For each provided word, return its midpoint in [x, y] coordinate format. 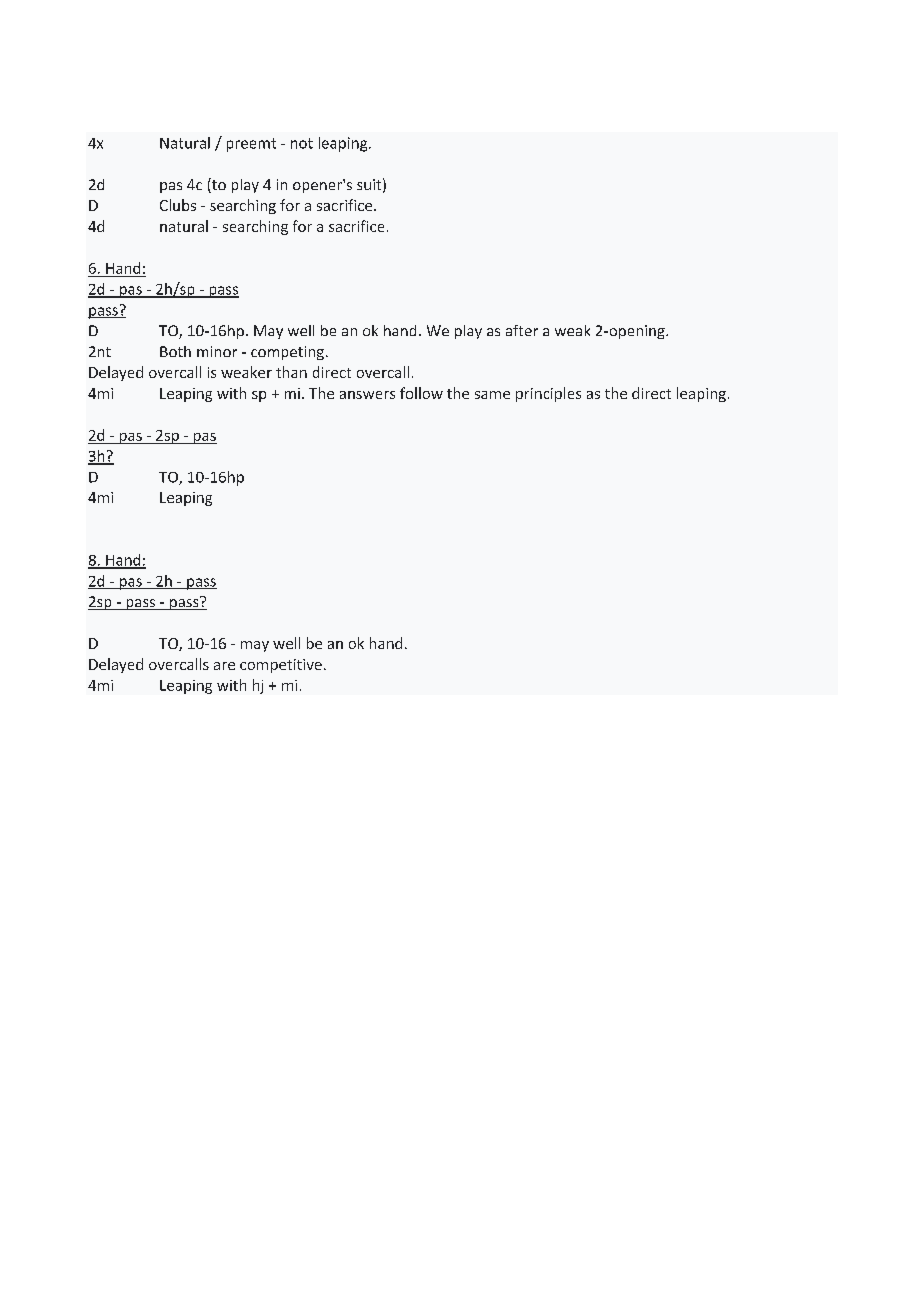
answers [367, 395]
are [224, 666]
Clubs [178, 205]
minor [217, 351]
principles [548, 394]
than [291, 372]
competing [287, 353]
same [492, 395]
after [522, 330]
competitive [281, 666]
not [302, 143]
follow [421, 393]
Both [175, 351]
